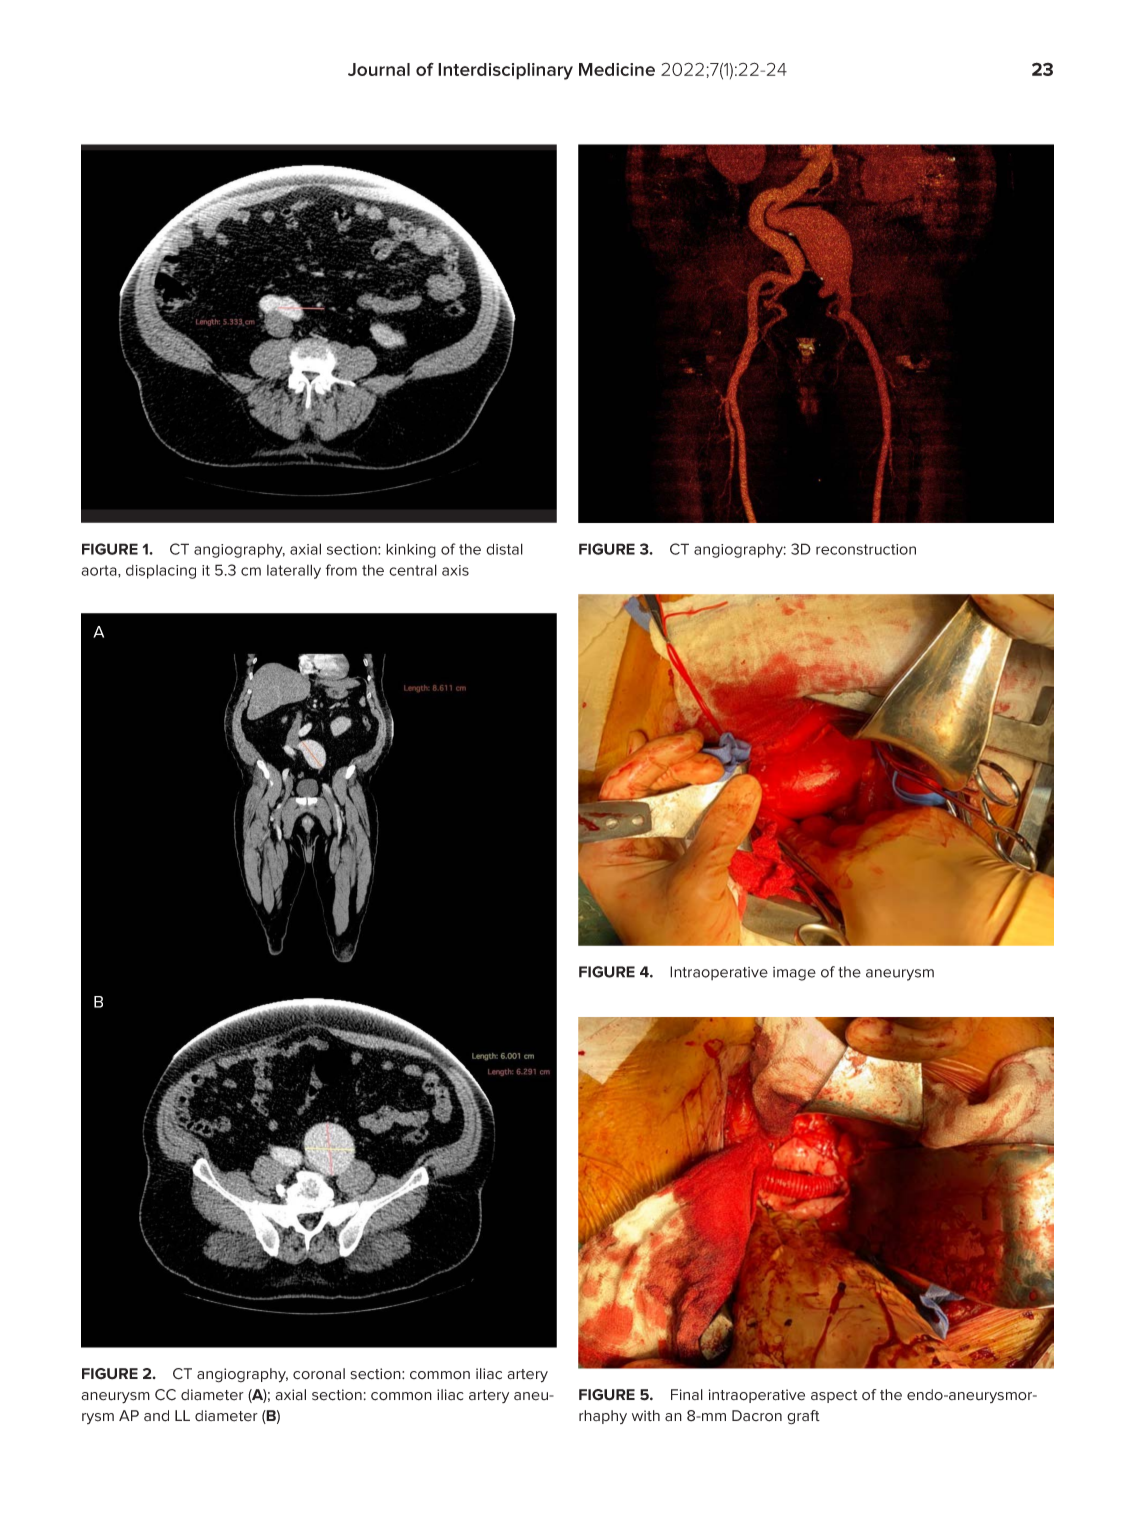 Image resolution: width=1135 pixels, height=1513 pixels. What do you see at coordinates (319, 1374) in the page?
I see `coronal` at bounding box center [319, 1374].
